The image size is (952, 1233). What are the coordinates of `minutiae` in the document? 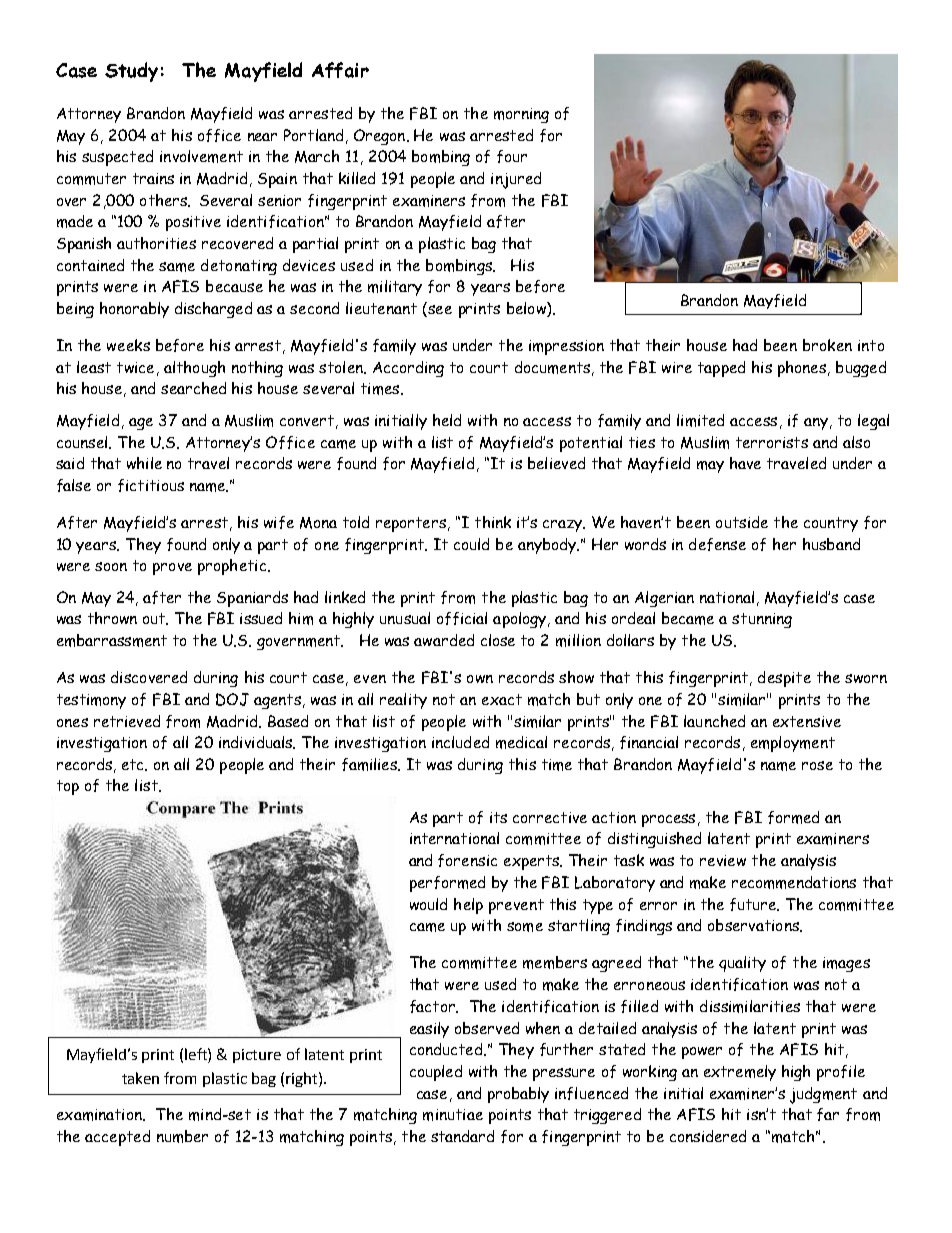 It's located at (453, 1115).
